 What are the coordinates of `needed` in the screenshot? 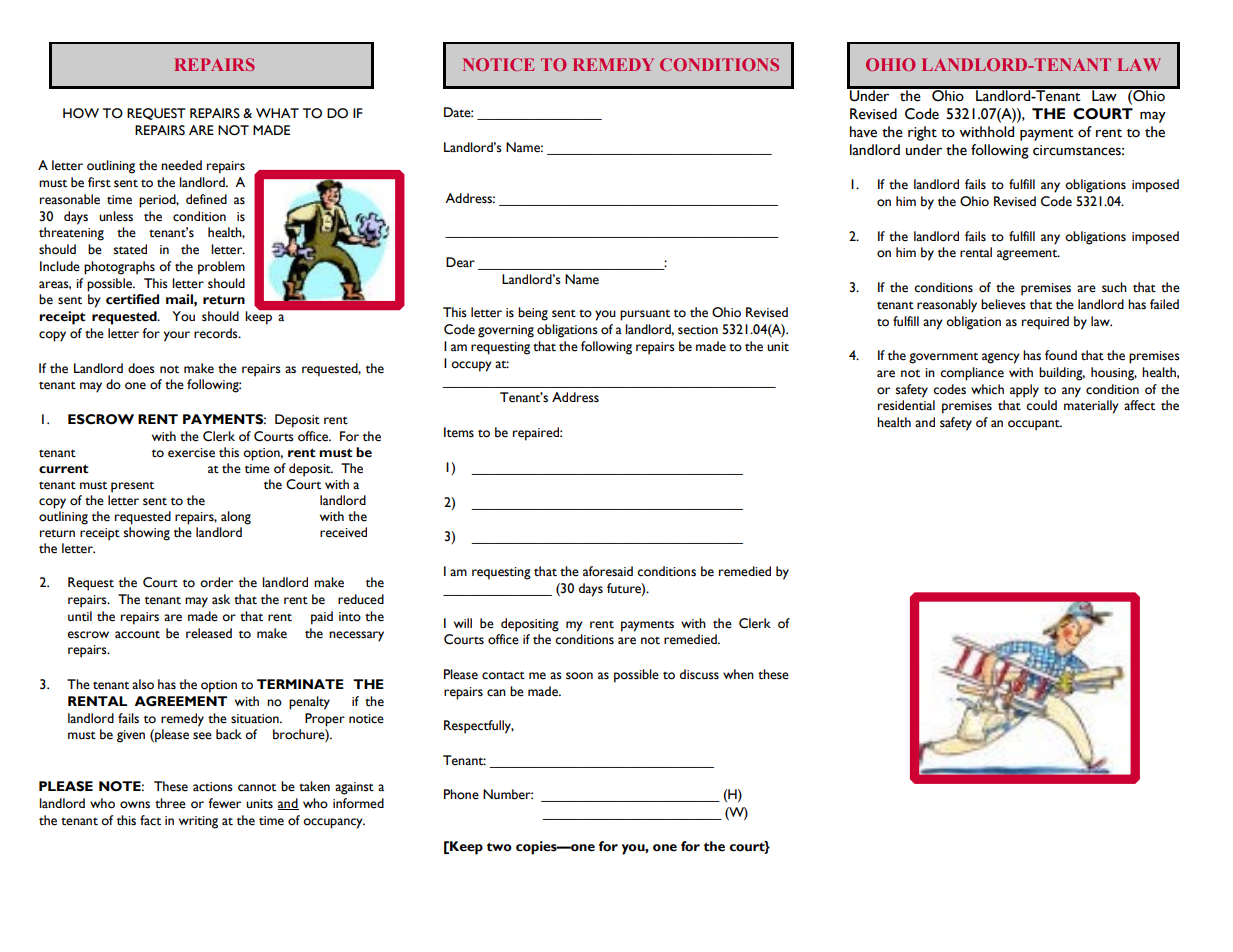 It's located at (181, 165).
